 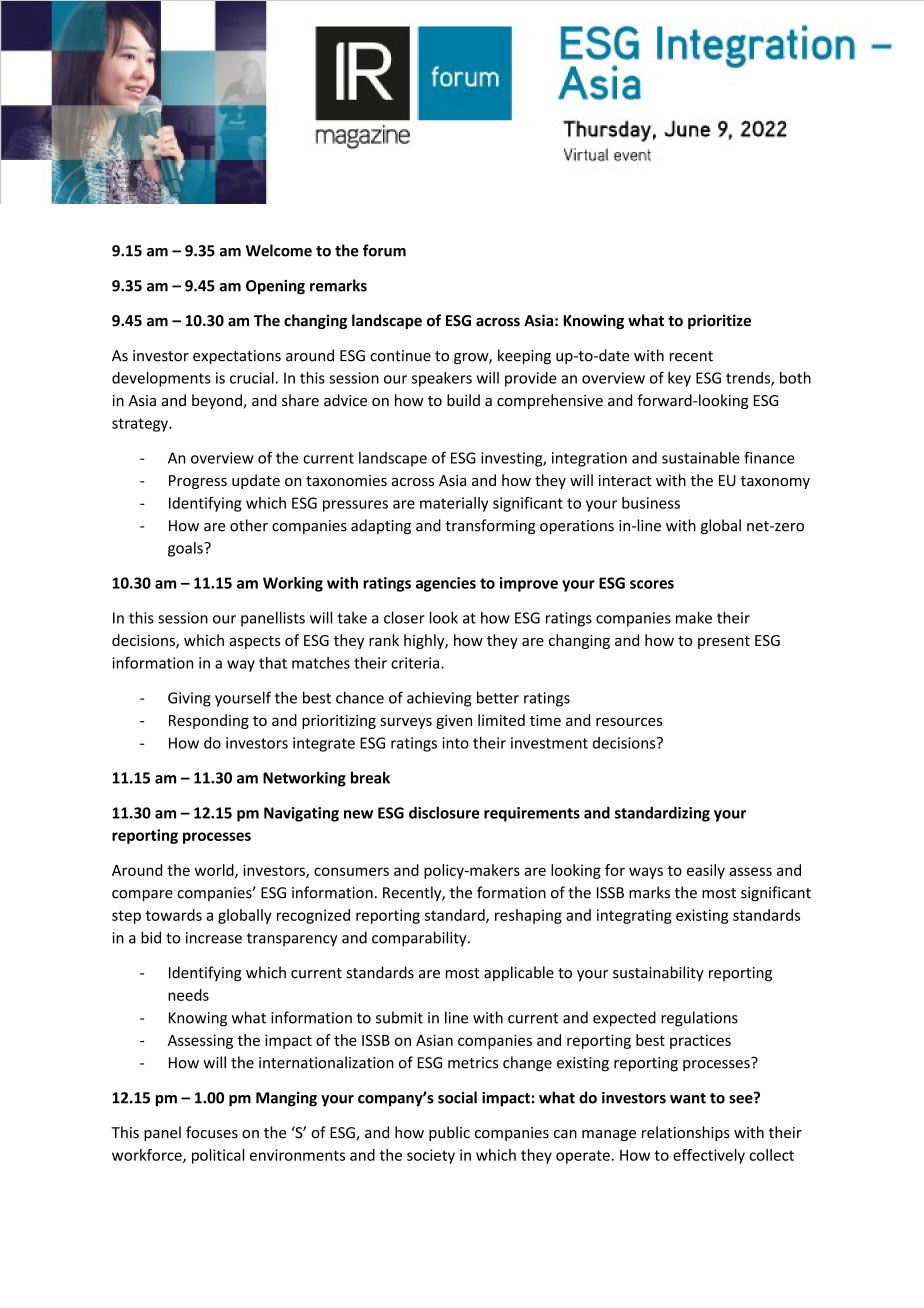 I want to click on agencies, so click(x=446, y=584).
